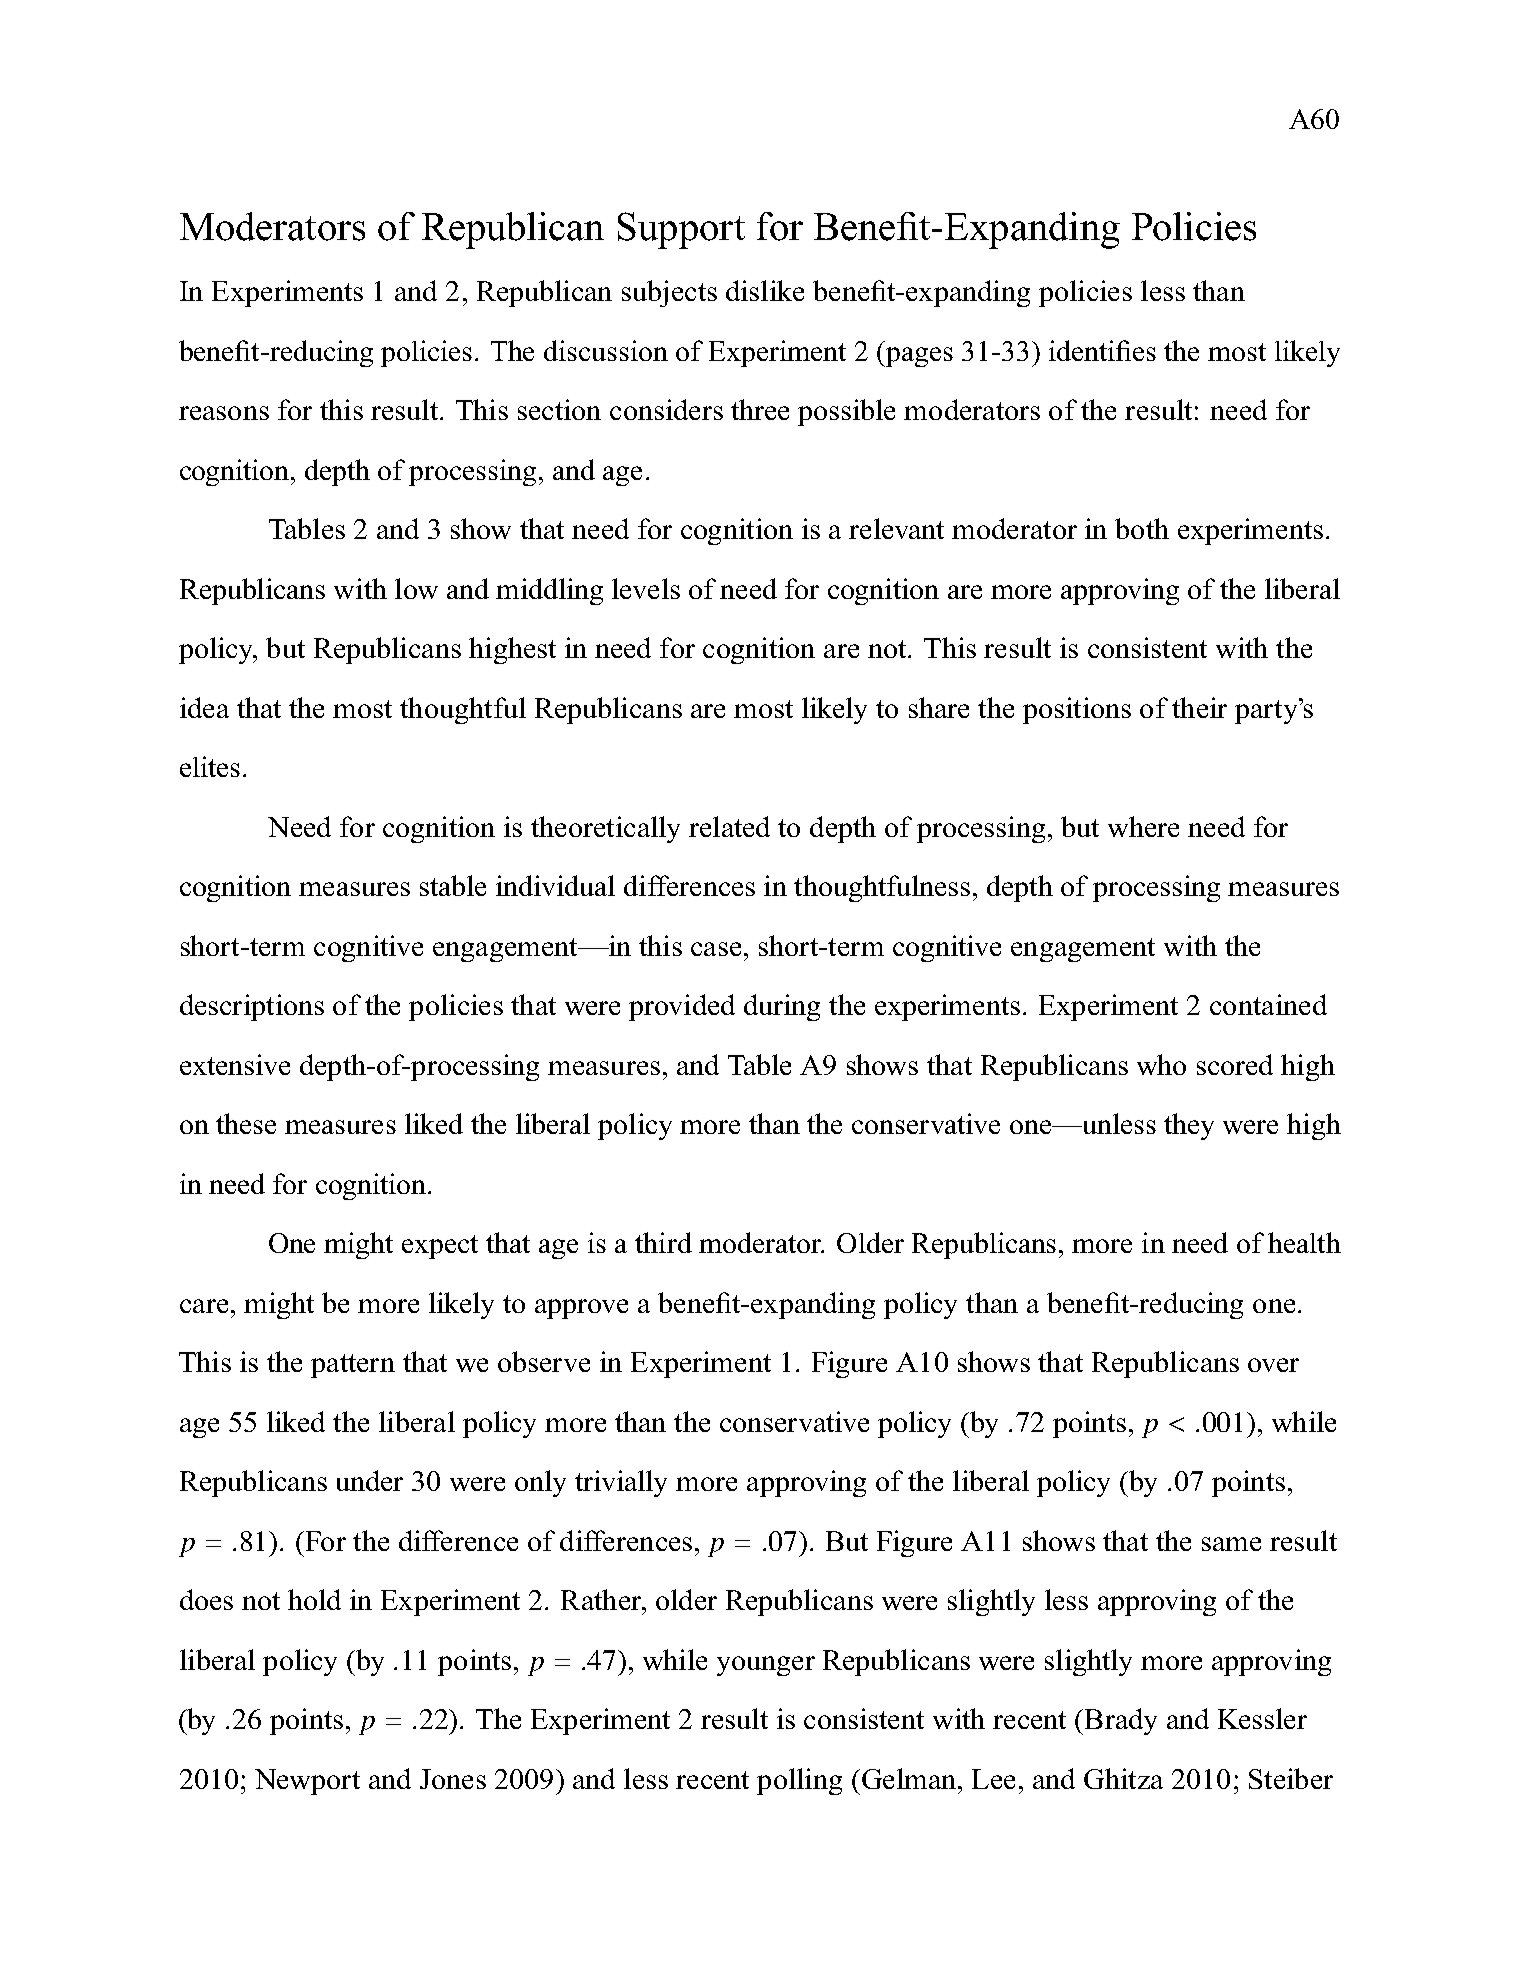 This image has height=1965, width=1519. What do you see at coordinates (663, 1242) in the image?
I see `third` at bounding box center [663, 1242].
